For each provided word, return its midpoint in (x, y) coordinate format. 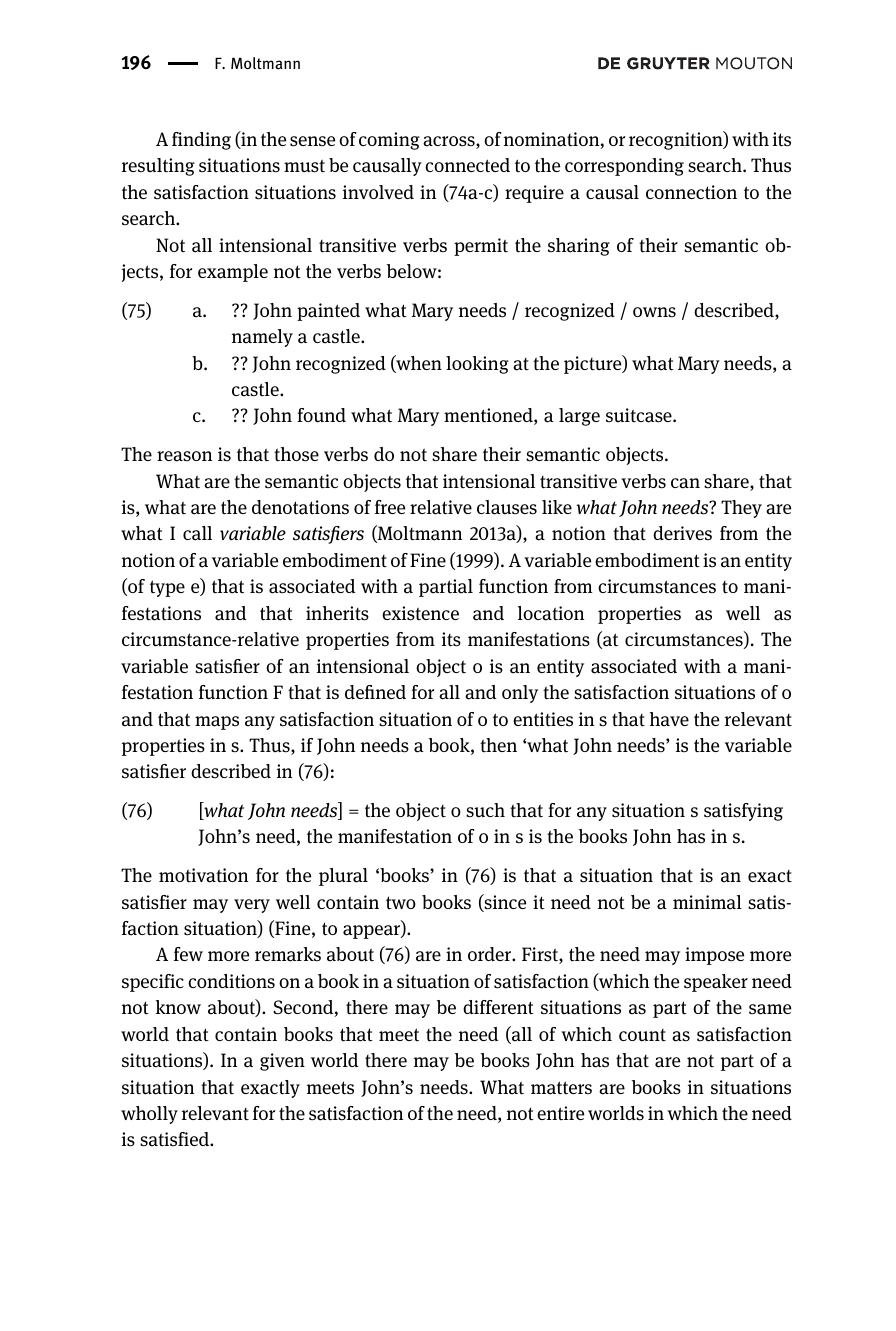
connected (467, 165)
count (642, 1035)
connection (691, 192)
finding (201, 141)
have (669, 719)
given (282, 1062)
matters (561, 1088)
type (167, 588)
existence (420, 613)
